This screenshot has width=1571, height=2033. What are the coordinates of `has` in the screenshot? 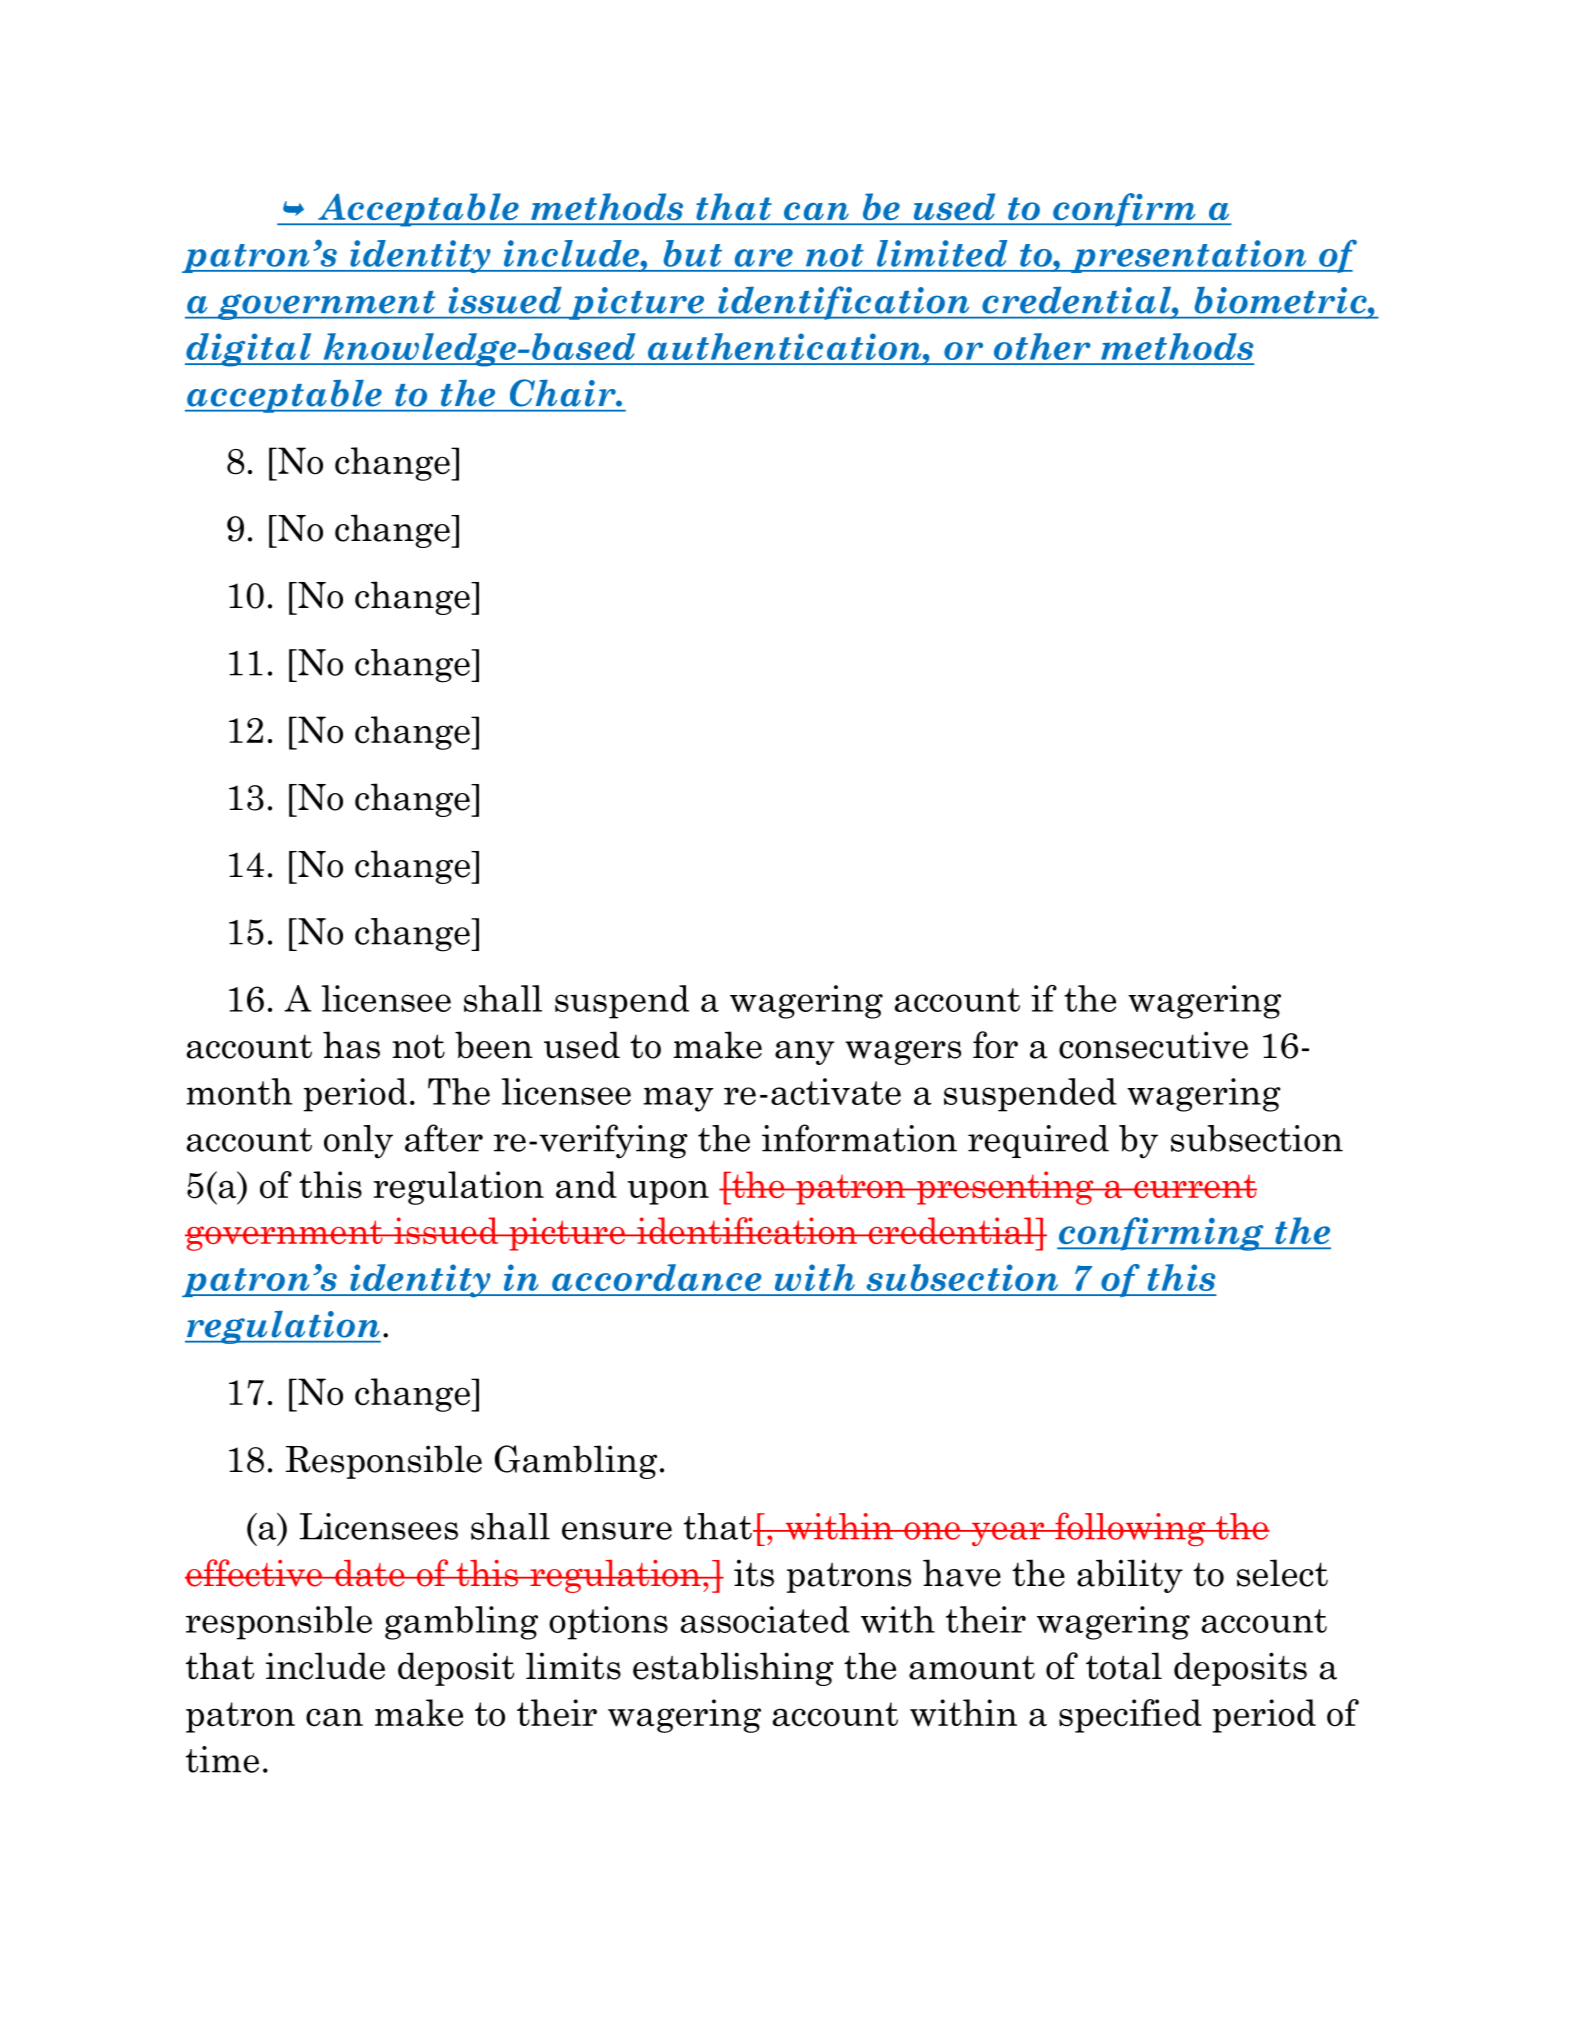 It's located at (351, 1045).
